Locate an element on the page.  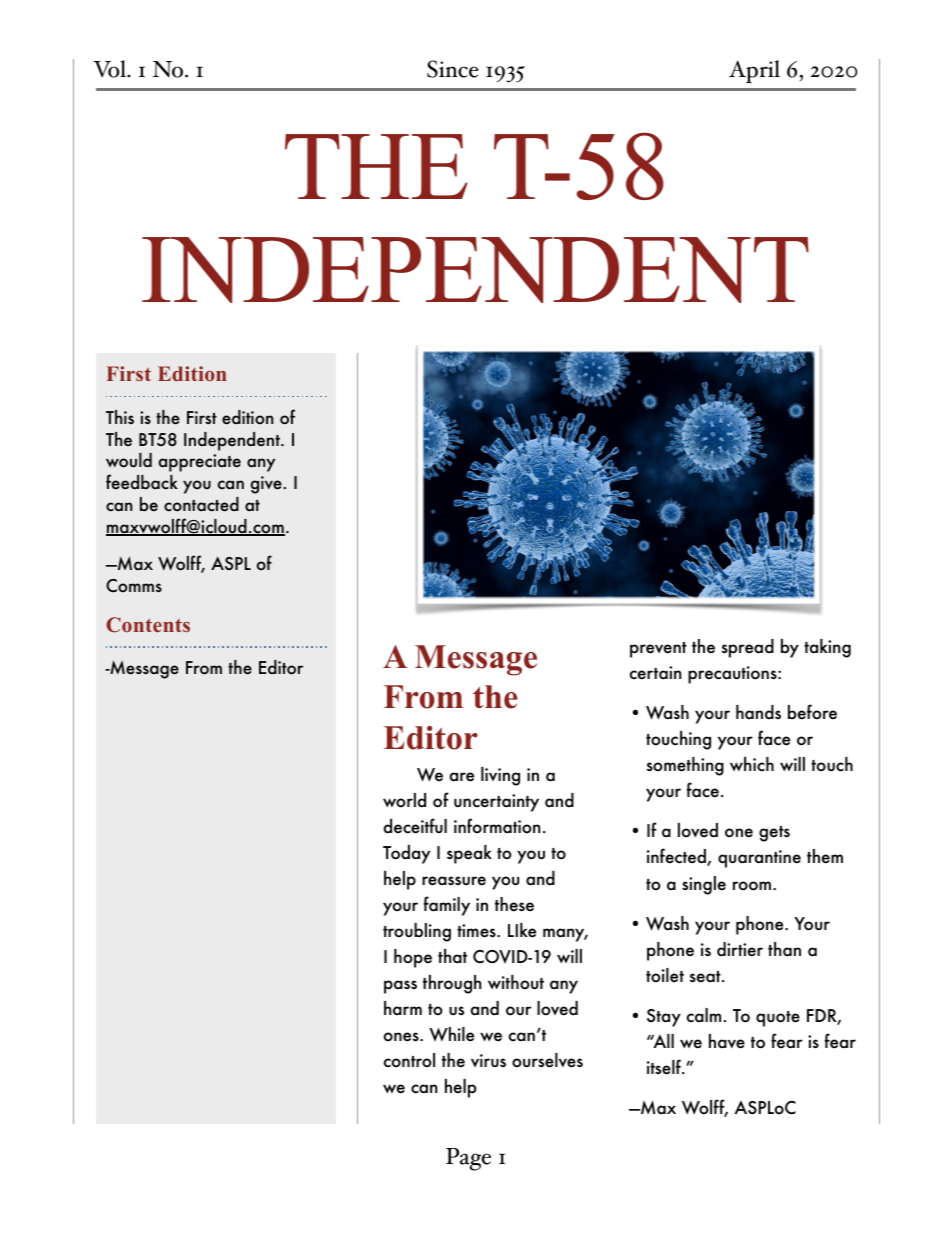
spread is located at coordinates (748, 648).
